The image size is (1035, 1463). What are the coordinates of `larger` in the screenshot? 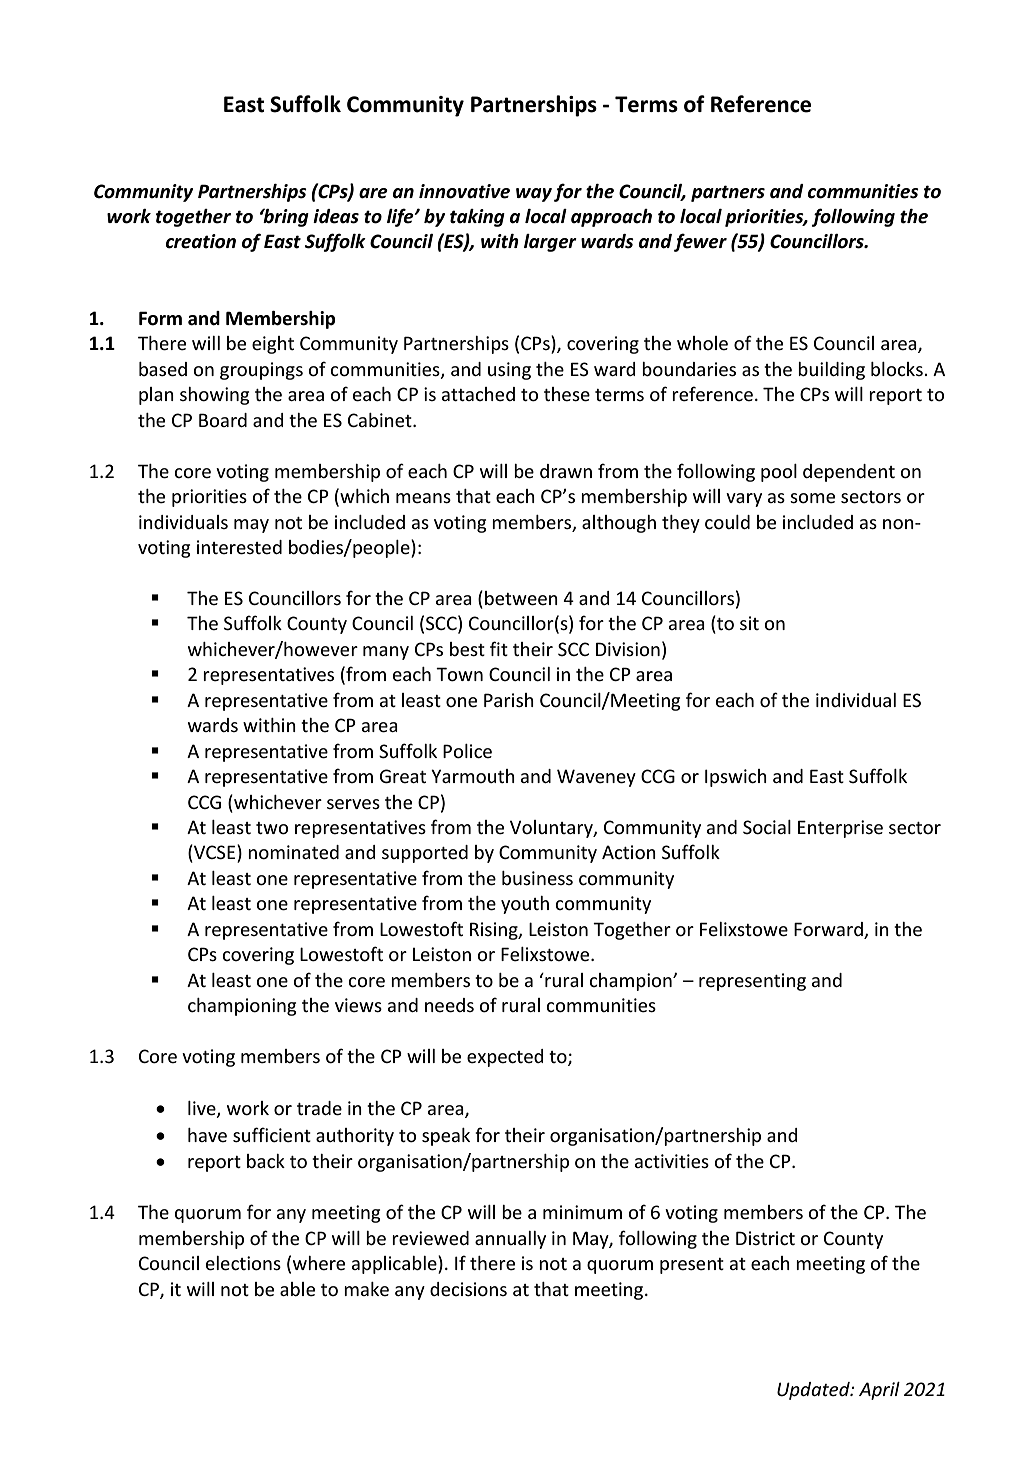 It's located at (550, 243).
